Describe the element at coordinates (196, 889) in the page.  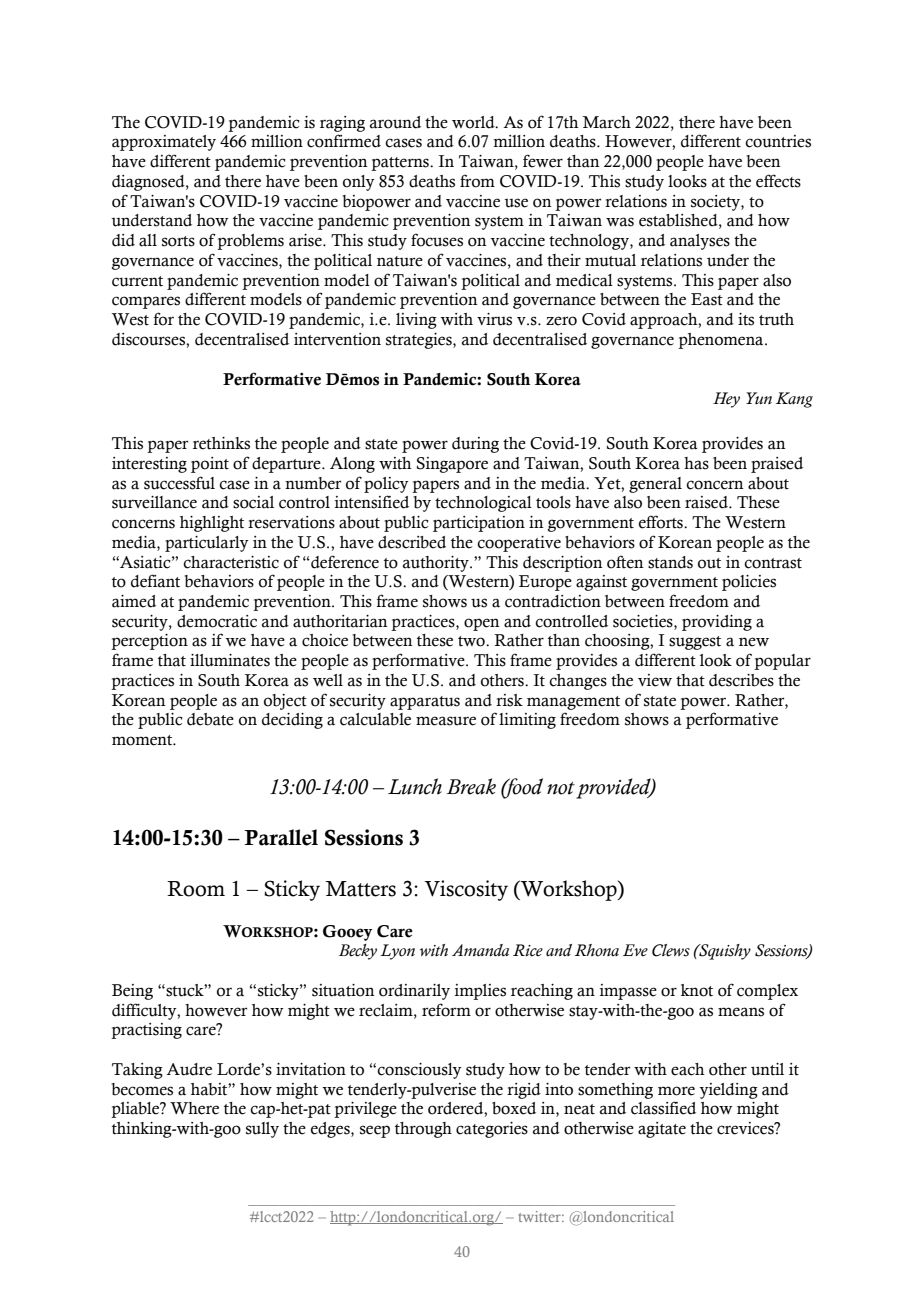
I see `Room` at that location.
